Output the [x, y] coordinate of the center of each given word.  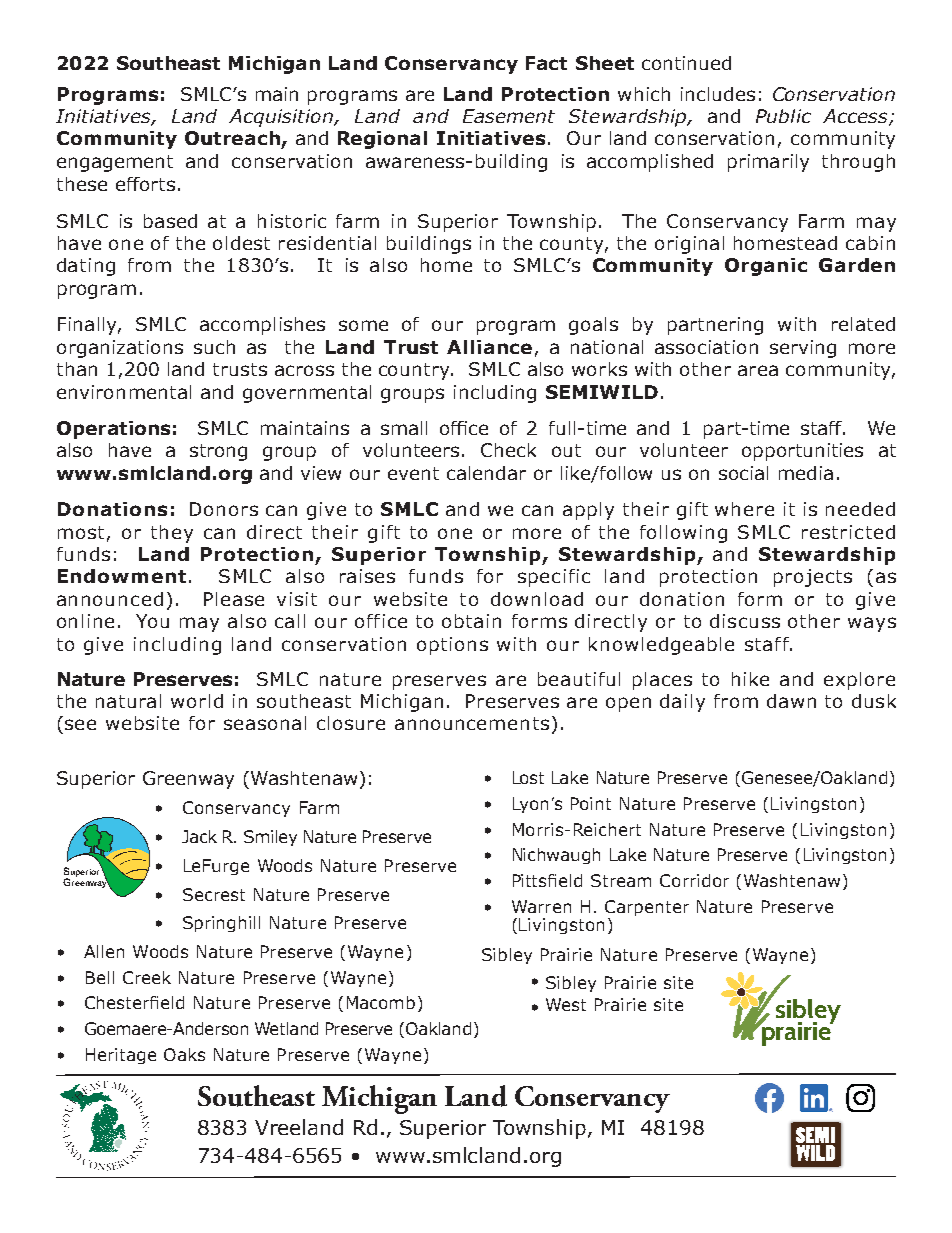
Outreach [232, 138]
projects [813, 578]
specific [554, 578]
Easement [509, 116]
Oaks [184, 1054]
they [172, 534]
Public [783, 116]
